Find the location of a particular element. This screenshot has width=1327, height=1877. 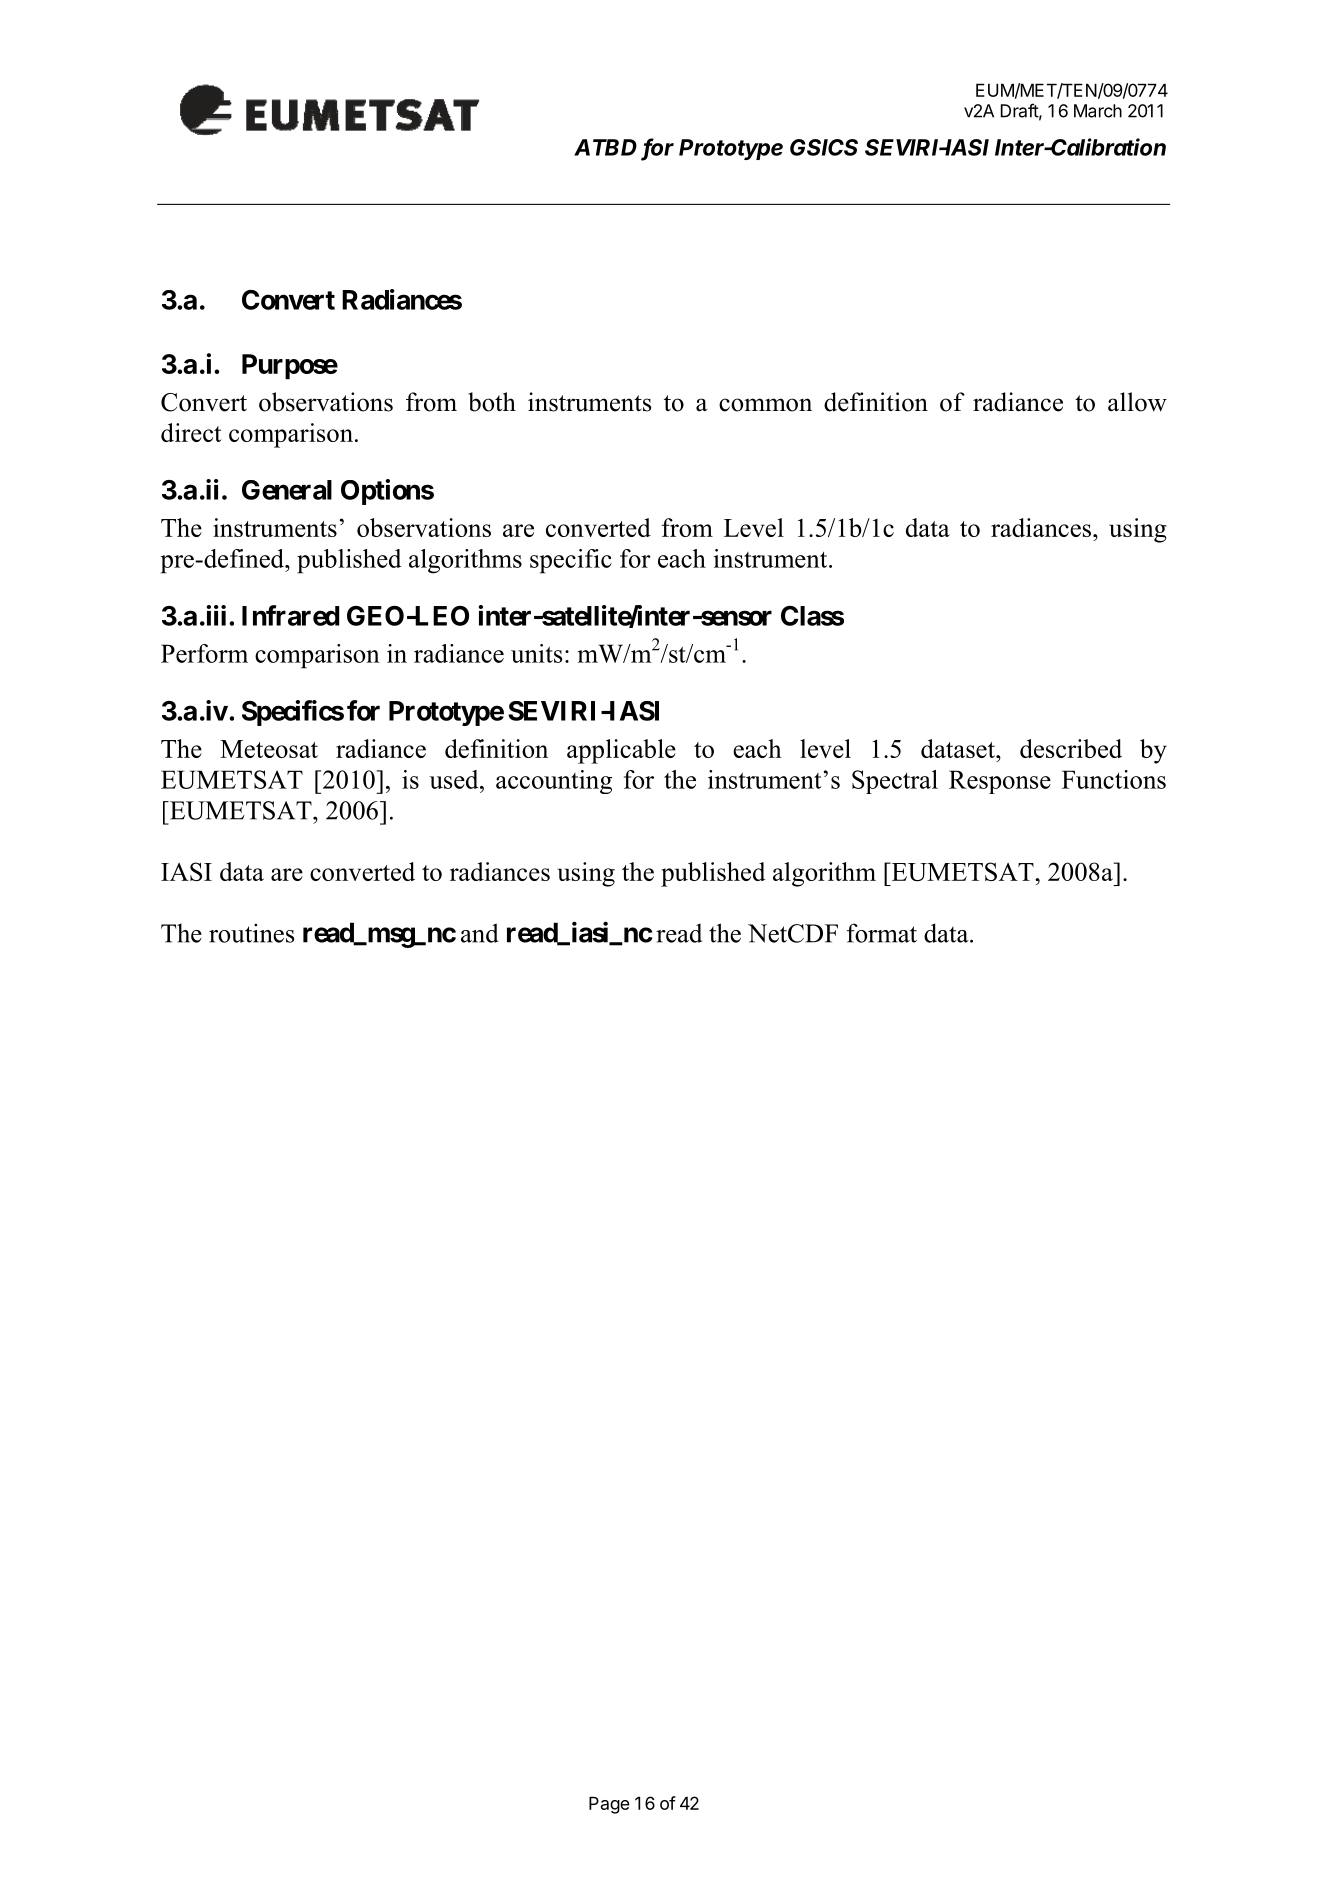

and is located at coordinates (480, 933).
